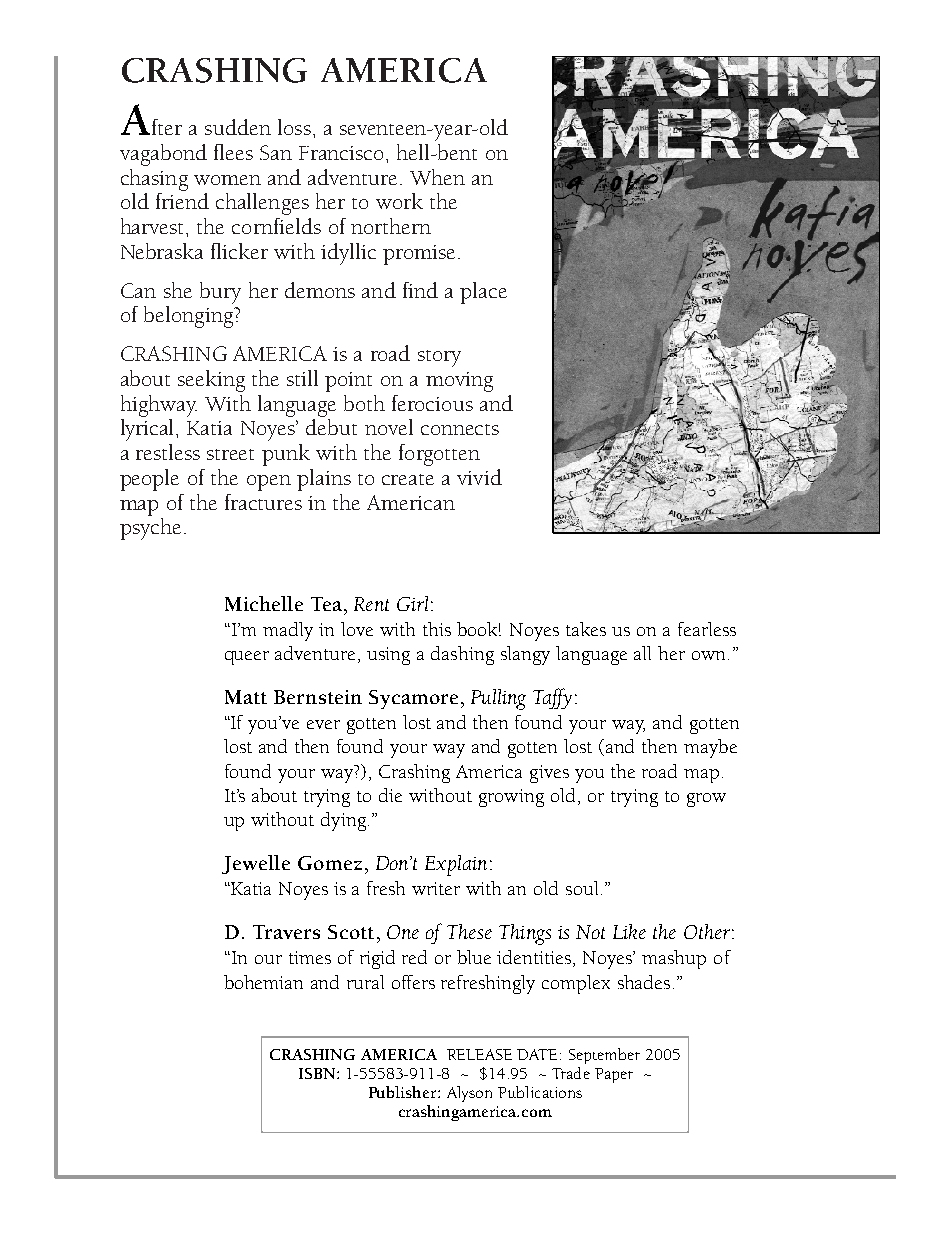  I want to click on moving, so click(459, 382).
